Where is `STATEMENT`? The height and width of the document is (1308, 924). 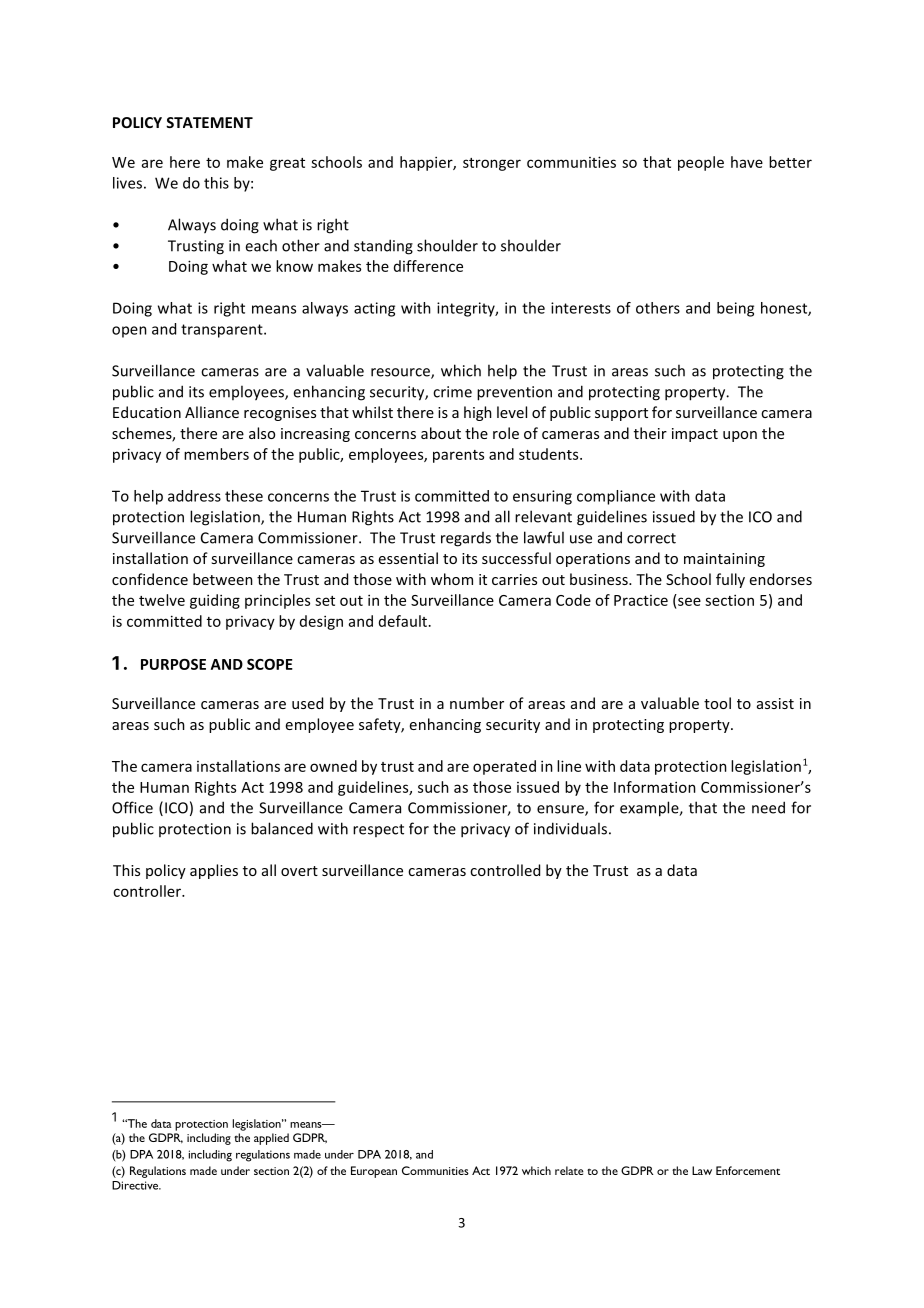 STATEMENT is located at coordinates (209, 122).
